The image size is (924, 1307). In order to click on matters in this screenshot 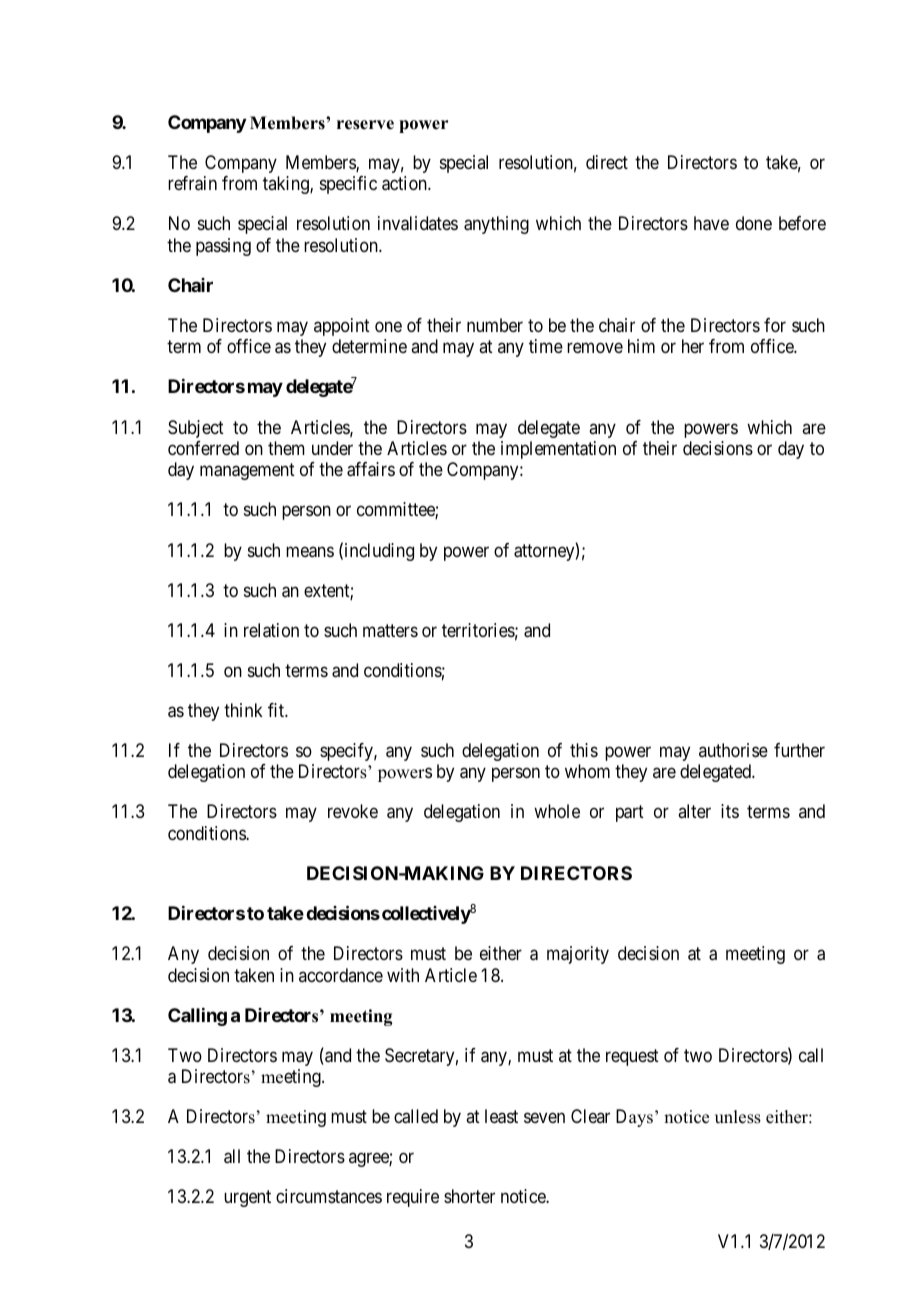, I will do `click(390, 631)`.
